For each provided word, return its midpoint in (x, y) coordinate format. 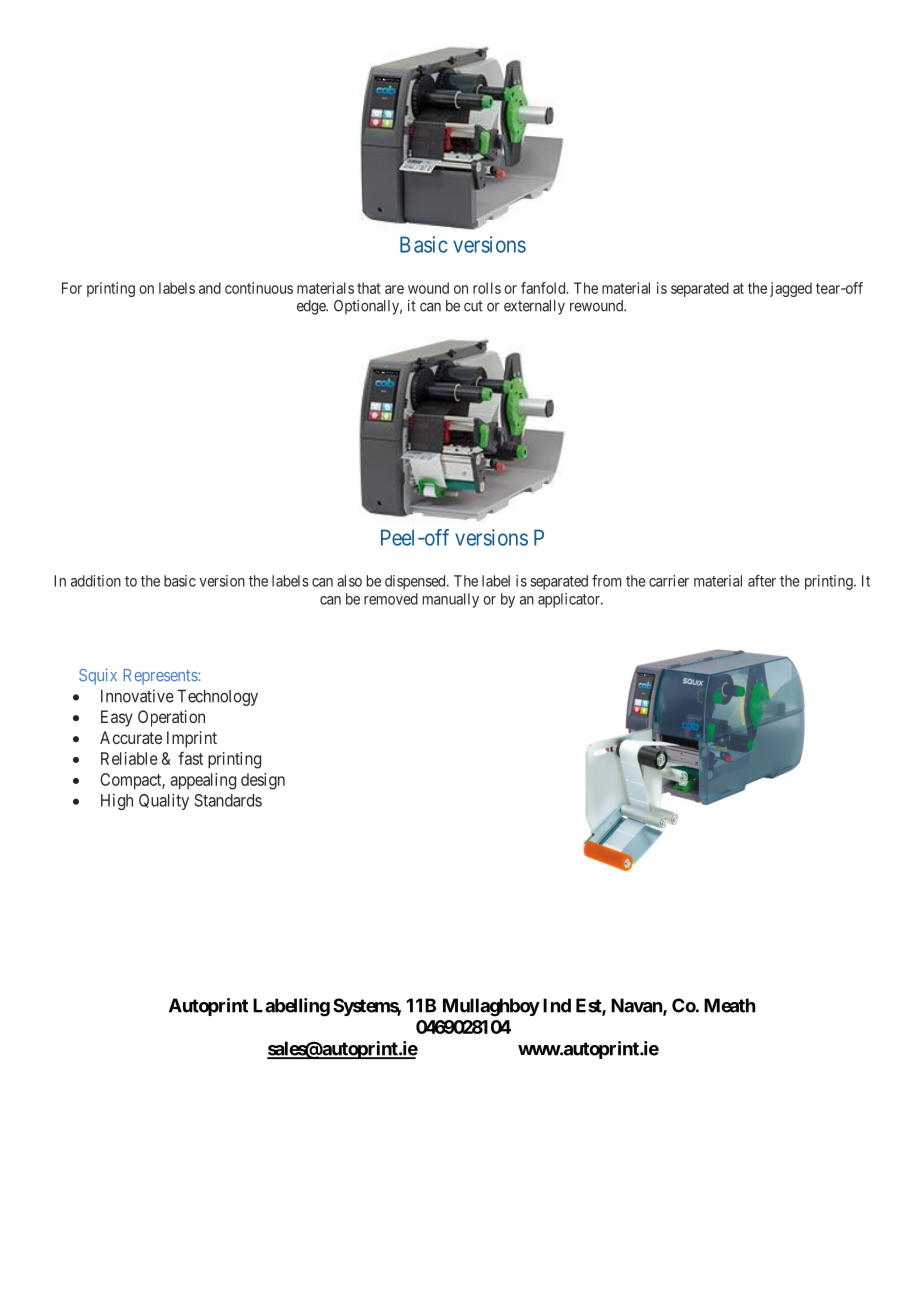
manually (451, 600)
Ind (557, 1005)
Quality (164, 801)
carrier (669, 581)
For (72, 288)
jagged (791, 289)
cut (473, 306)
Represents (161, 677)
